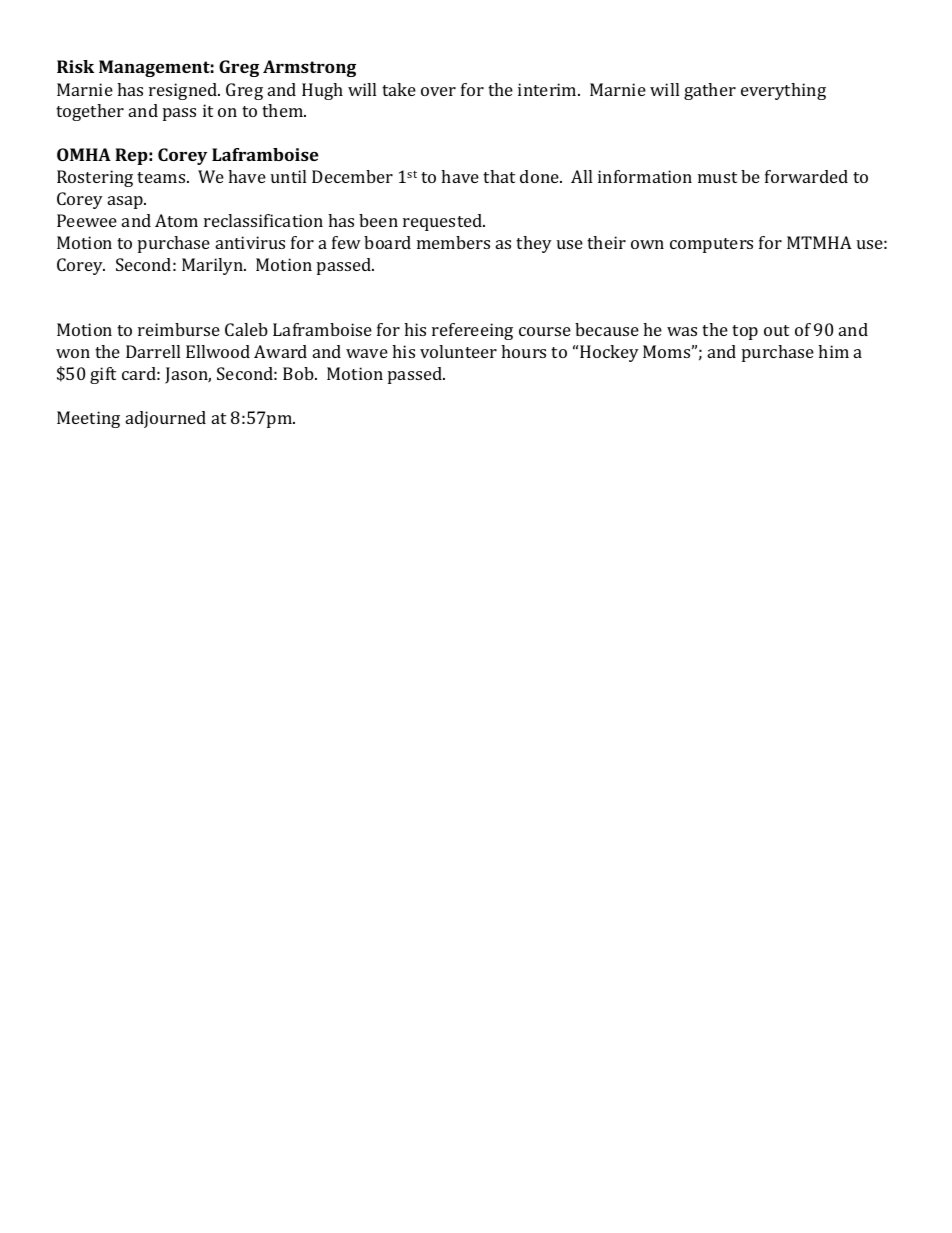 The height and width of the screenshot is (1233, 952). Describe the element at coordinates (710, 91) in the screenshot. I see `gather` at that location.
